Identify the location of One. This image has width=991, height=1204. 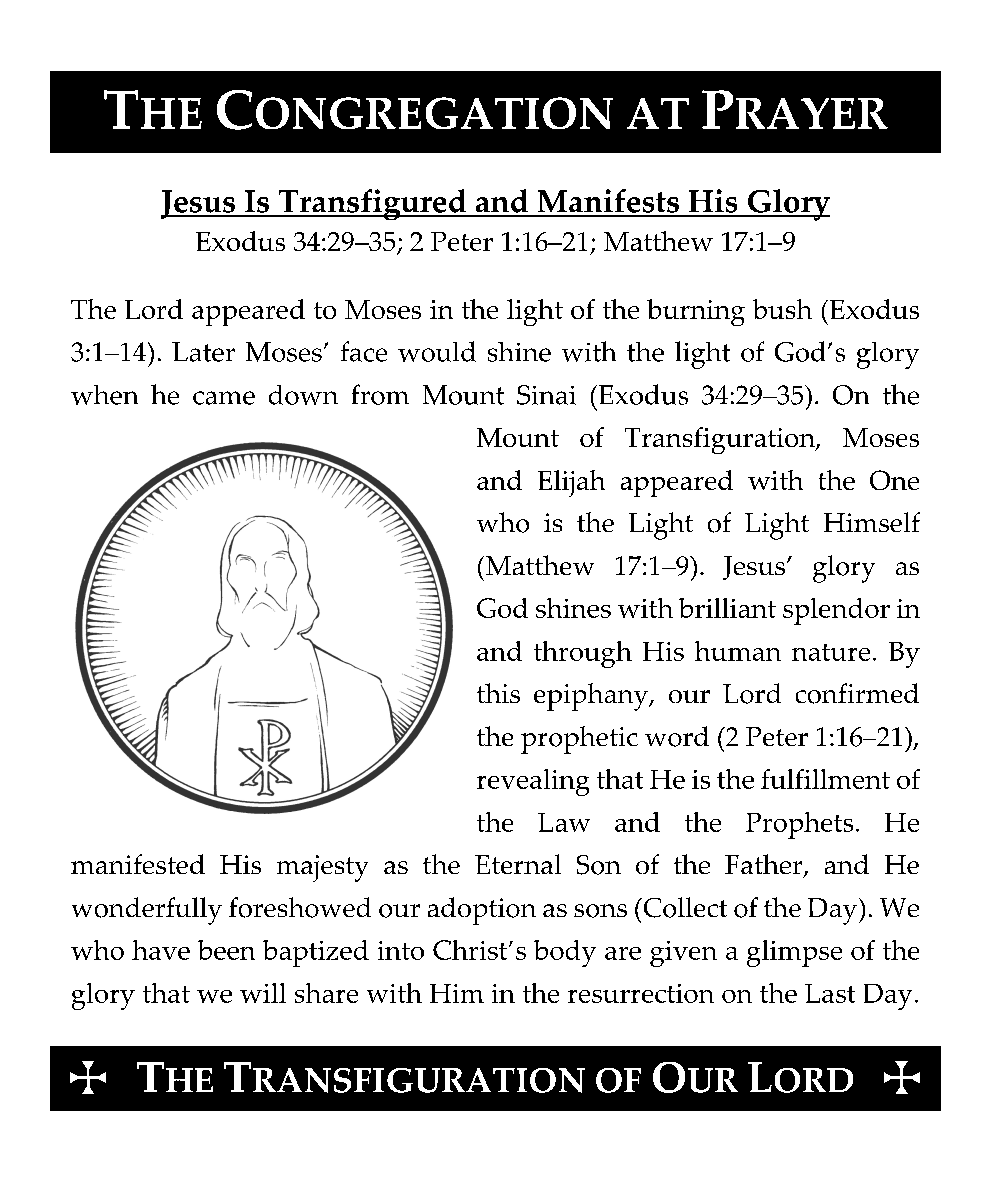
(894, 480).
